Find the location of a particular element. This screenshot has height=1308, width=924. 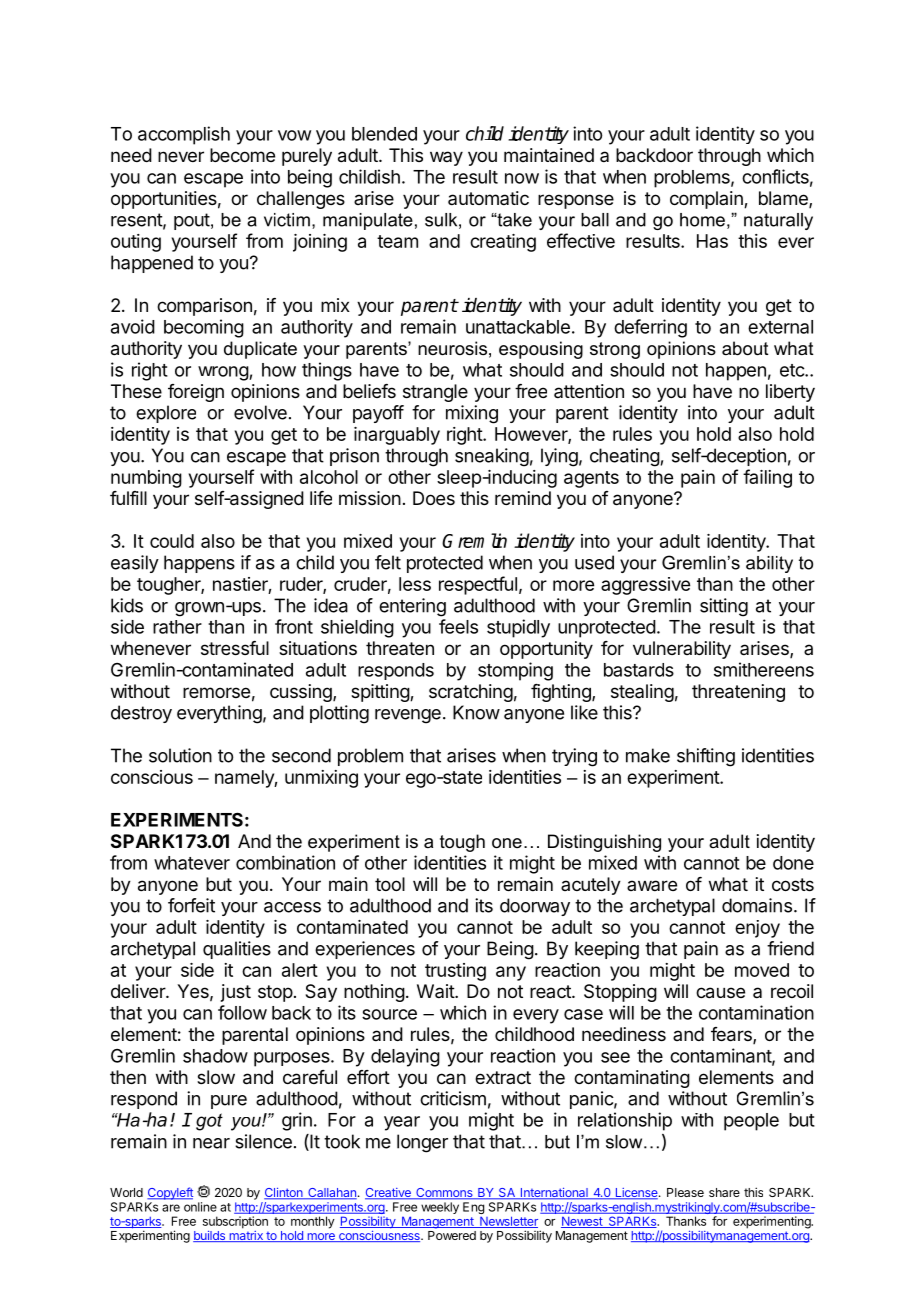

share is located at coordinates (724, 1192).
